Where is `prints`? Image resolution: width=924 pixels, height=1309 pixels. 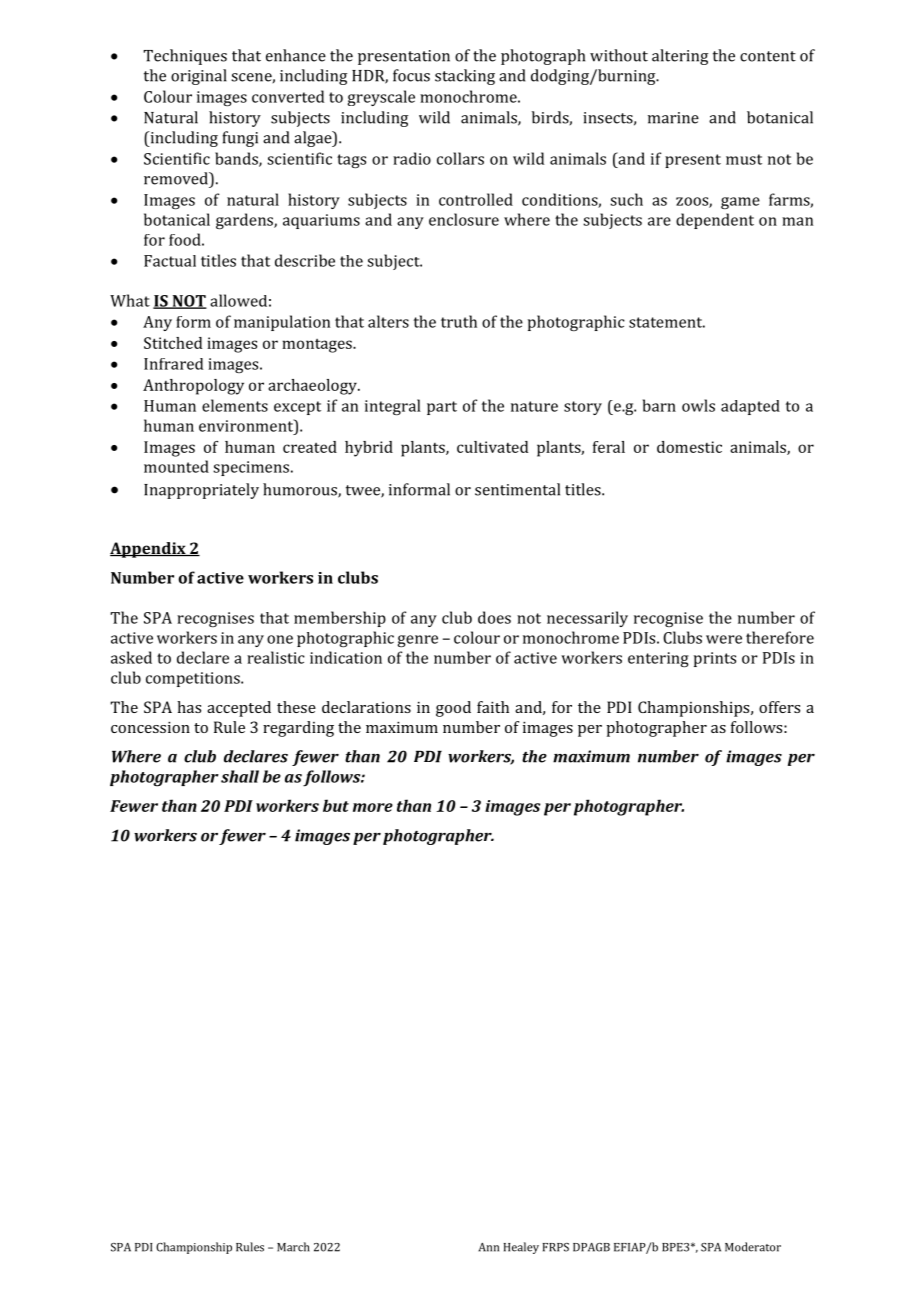 prints is located at coordinates (715, 659).
